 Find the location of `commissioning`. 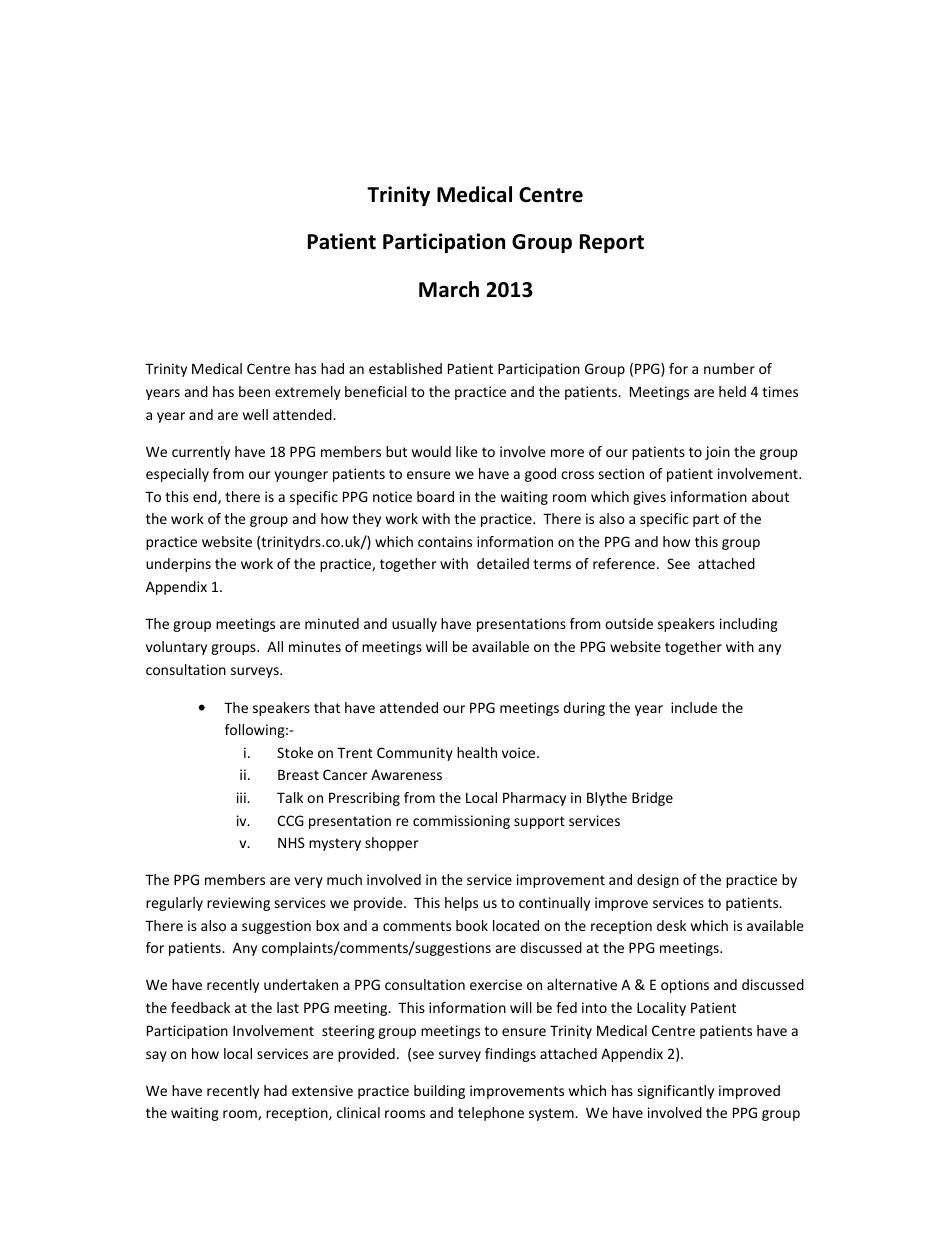

commissioning is located at coordinates (461, 822).
